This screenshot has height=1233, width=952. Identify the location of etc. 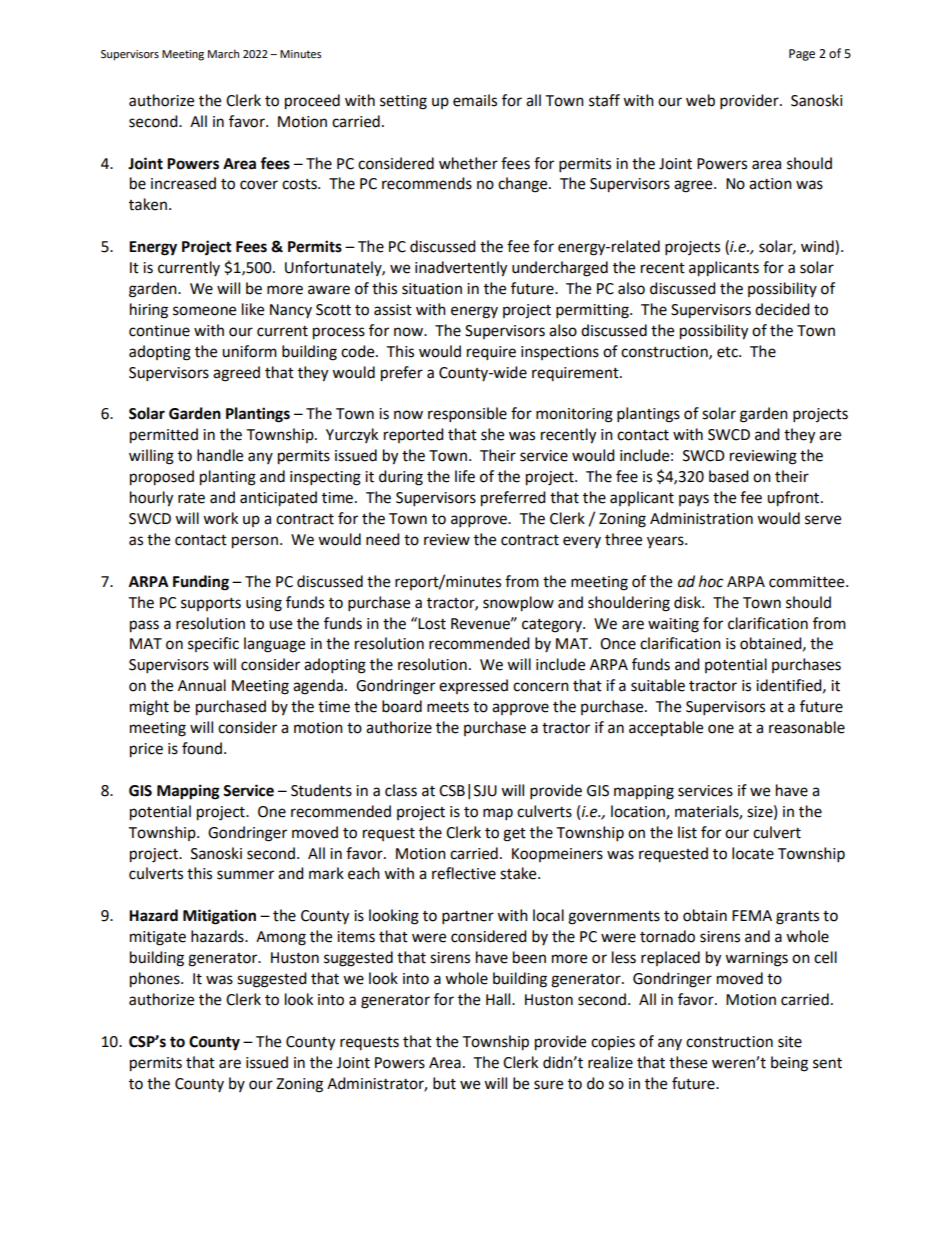
(728, 352).
